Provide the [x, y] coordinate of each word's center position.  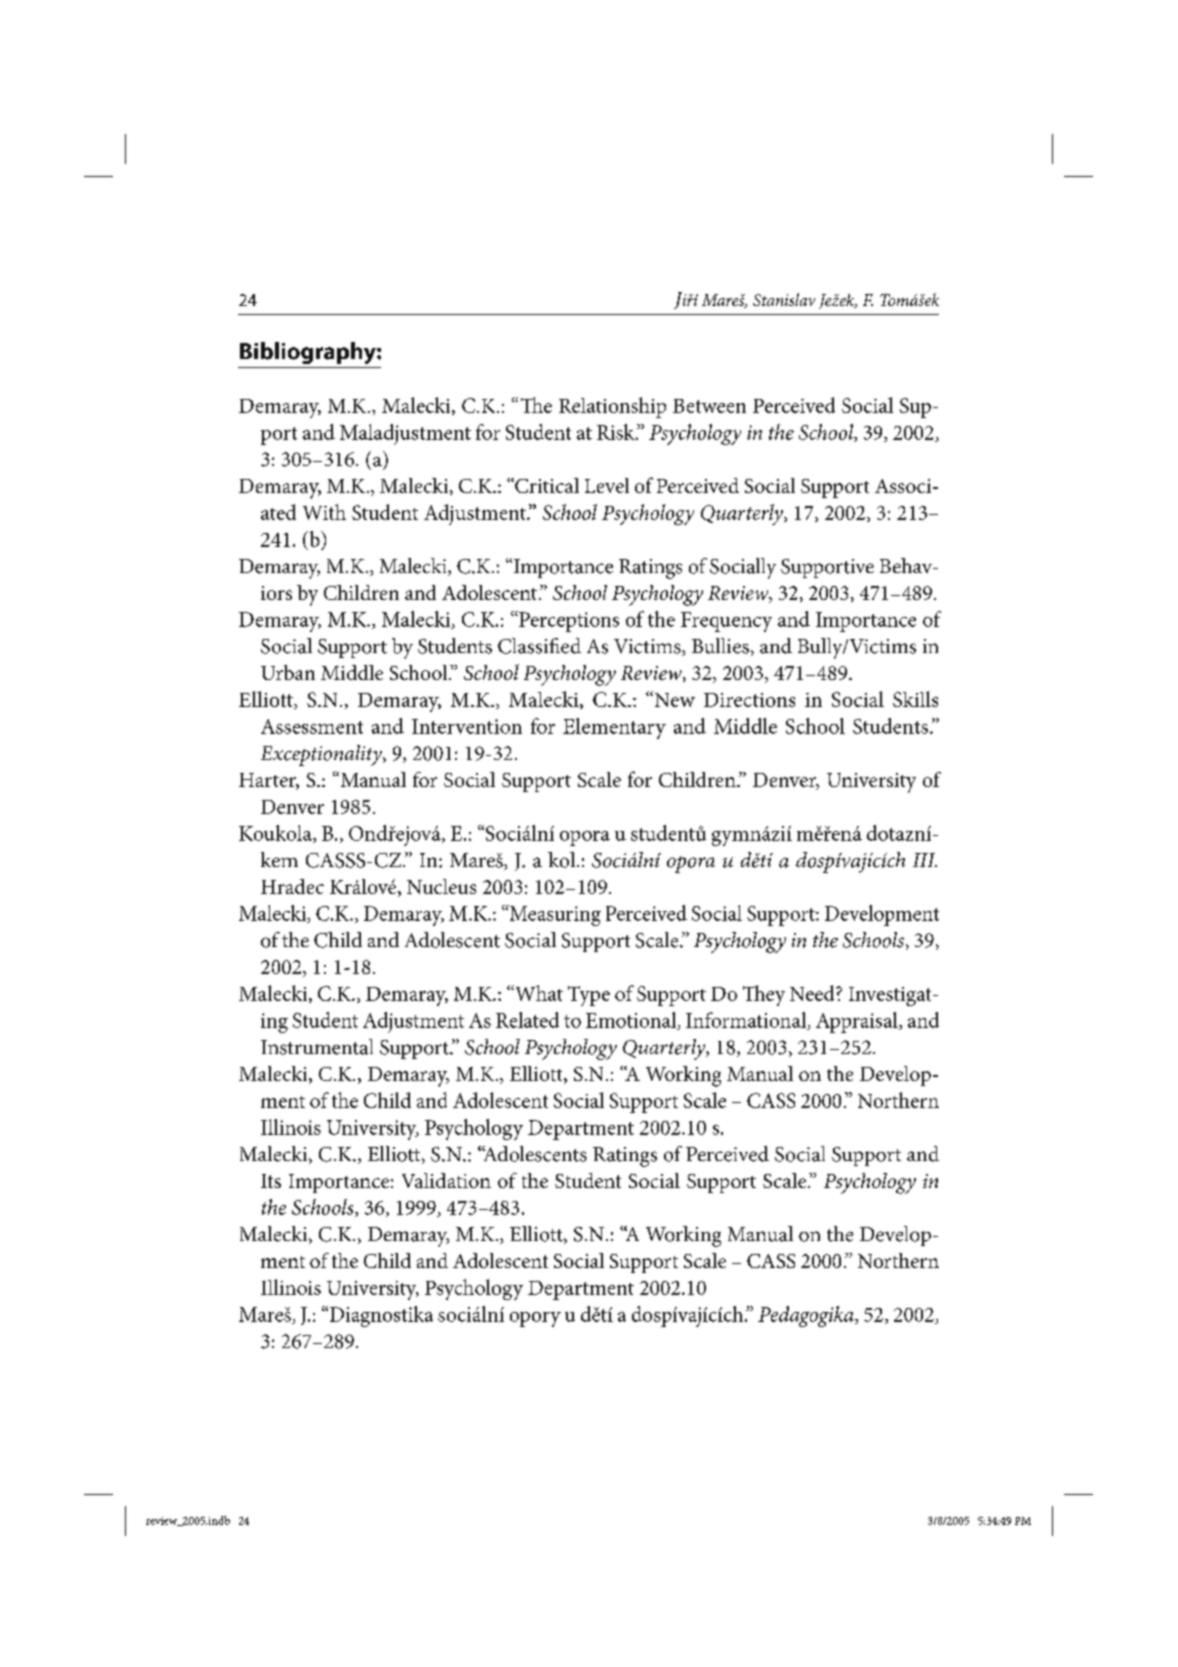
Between [709, 406]
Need [813, 993]
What [538, 993]
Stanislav [784, 299]
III [925, 860]
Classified [539, 646]
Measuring [554, 915]
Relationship [612, 407]
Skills [915, 699]
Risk [617, 432]
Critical [546, 485]
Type [589, 996]
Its [271, 1181]
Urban [288, 672]
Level [607, 485]
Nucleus [441, 886]
